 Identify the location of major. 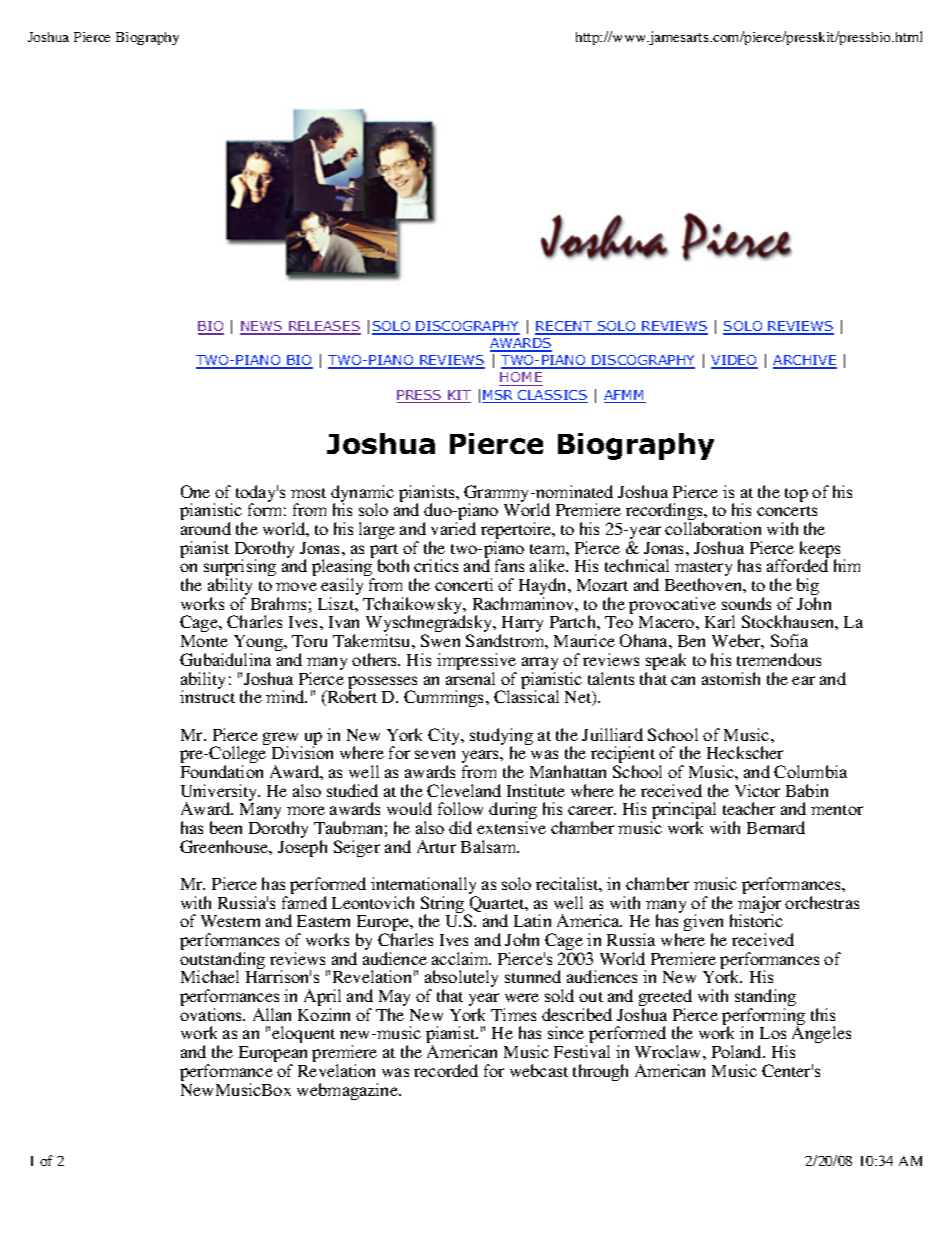
(759, 906).
